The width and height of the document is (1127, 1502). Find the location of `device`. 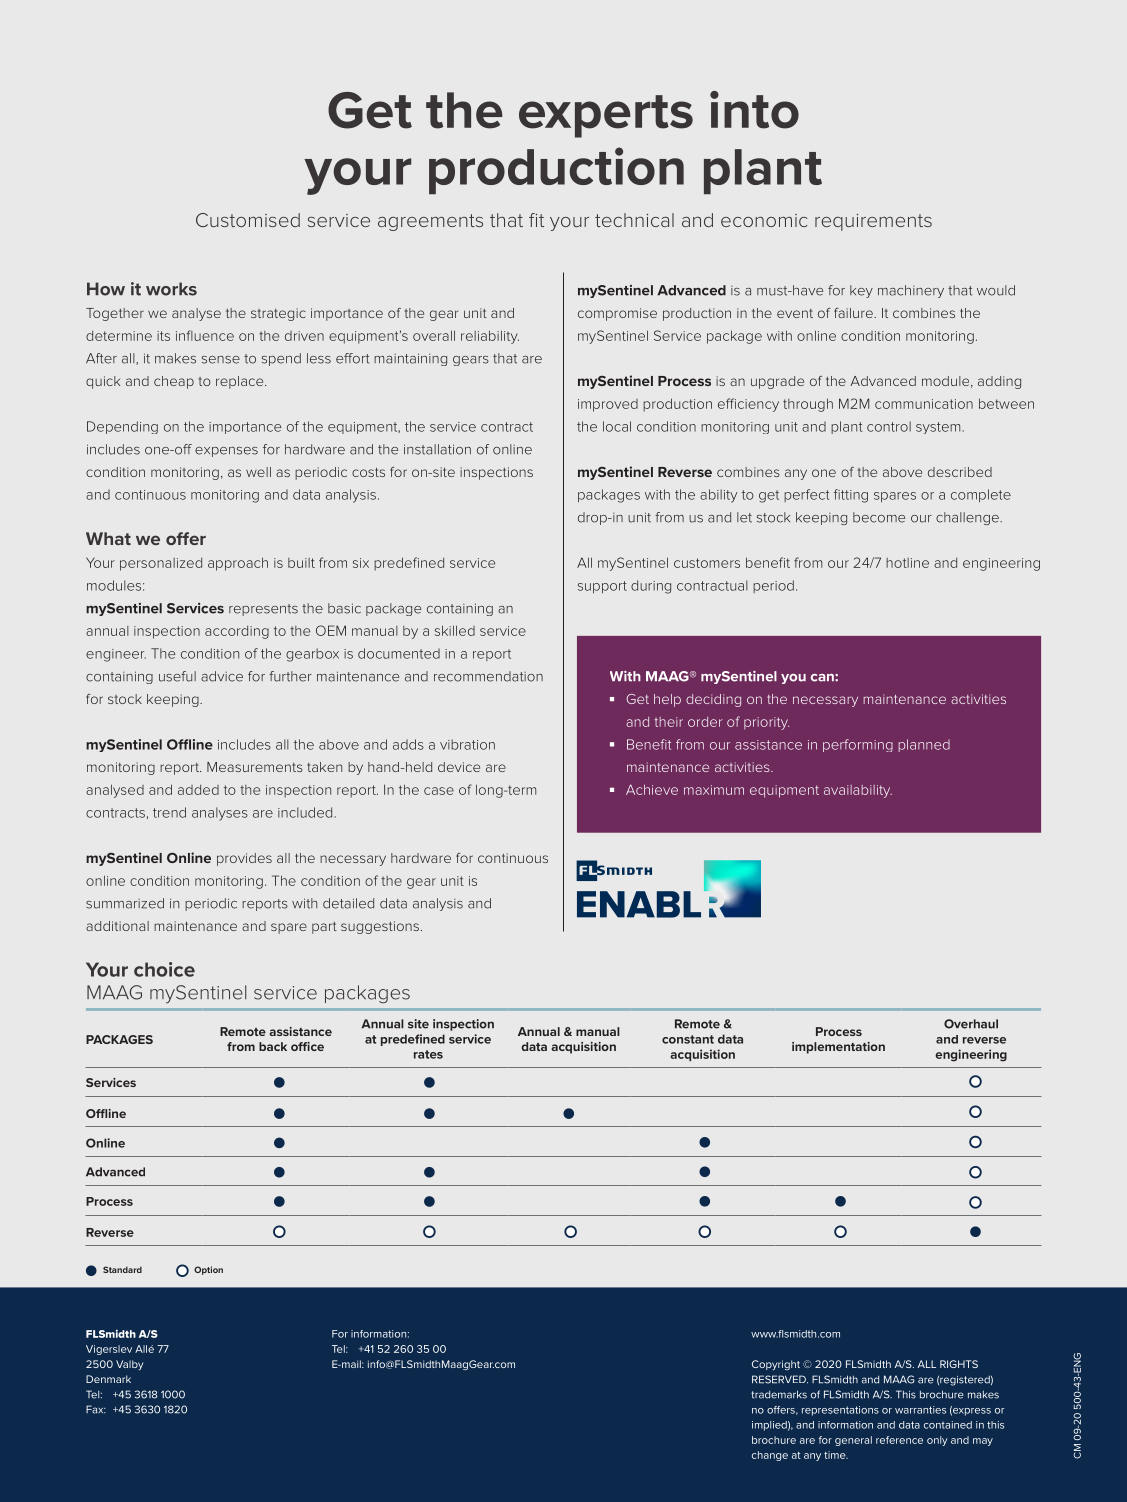

device is located at coordinates (459, 767).
